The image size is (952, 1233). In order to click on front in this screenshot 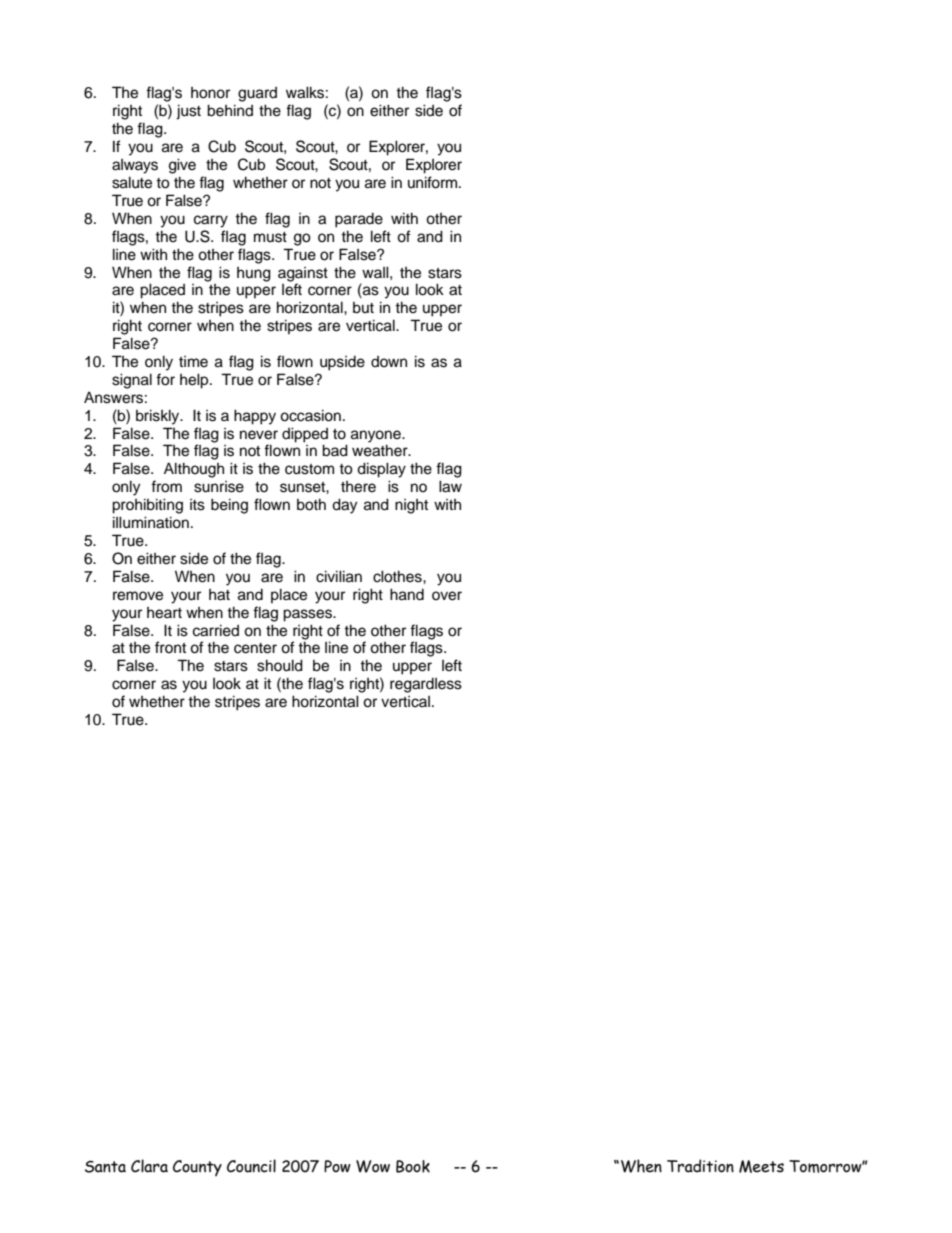, I will do `click(170, 647)`.
